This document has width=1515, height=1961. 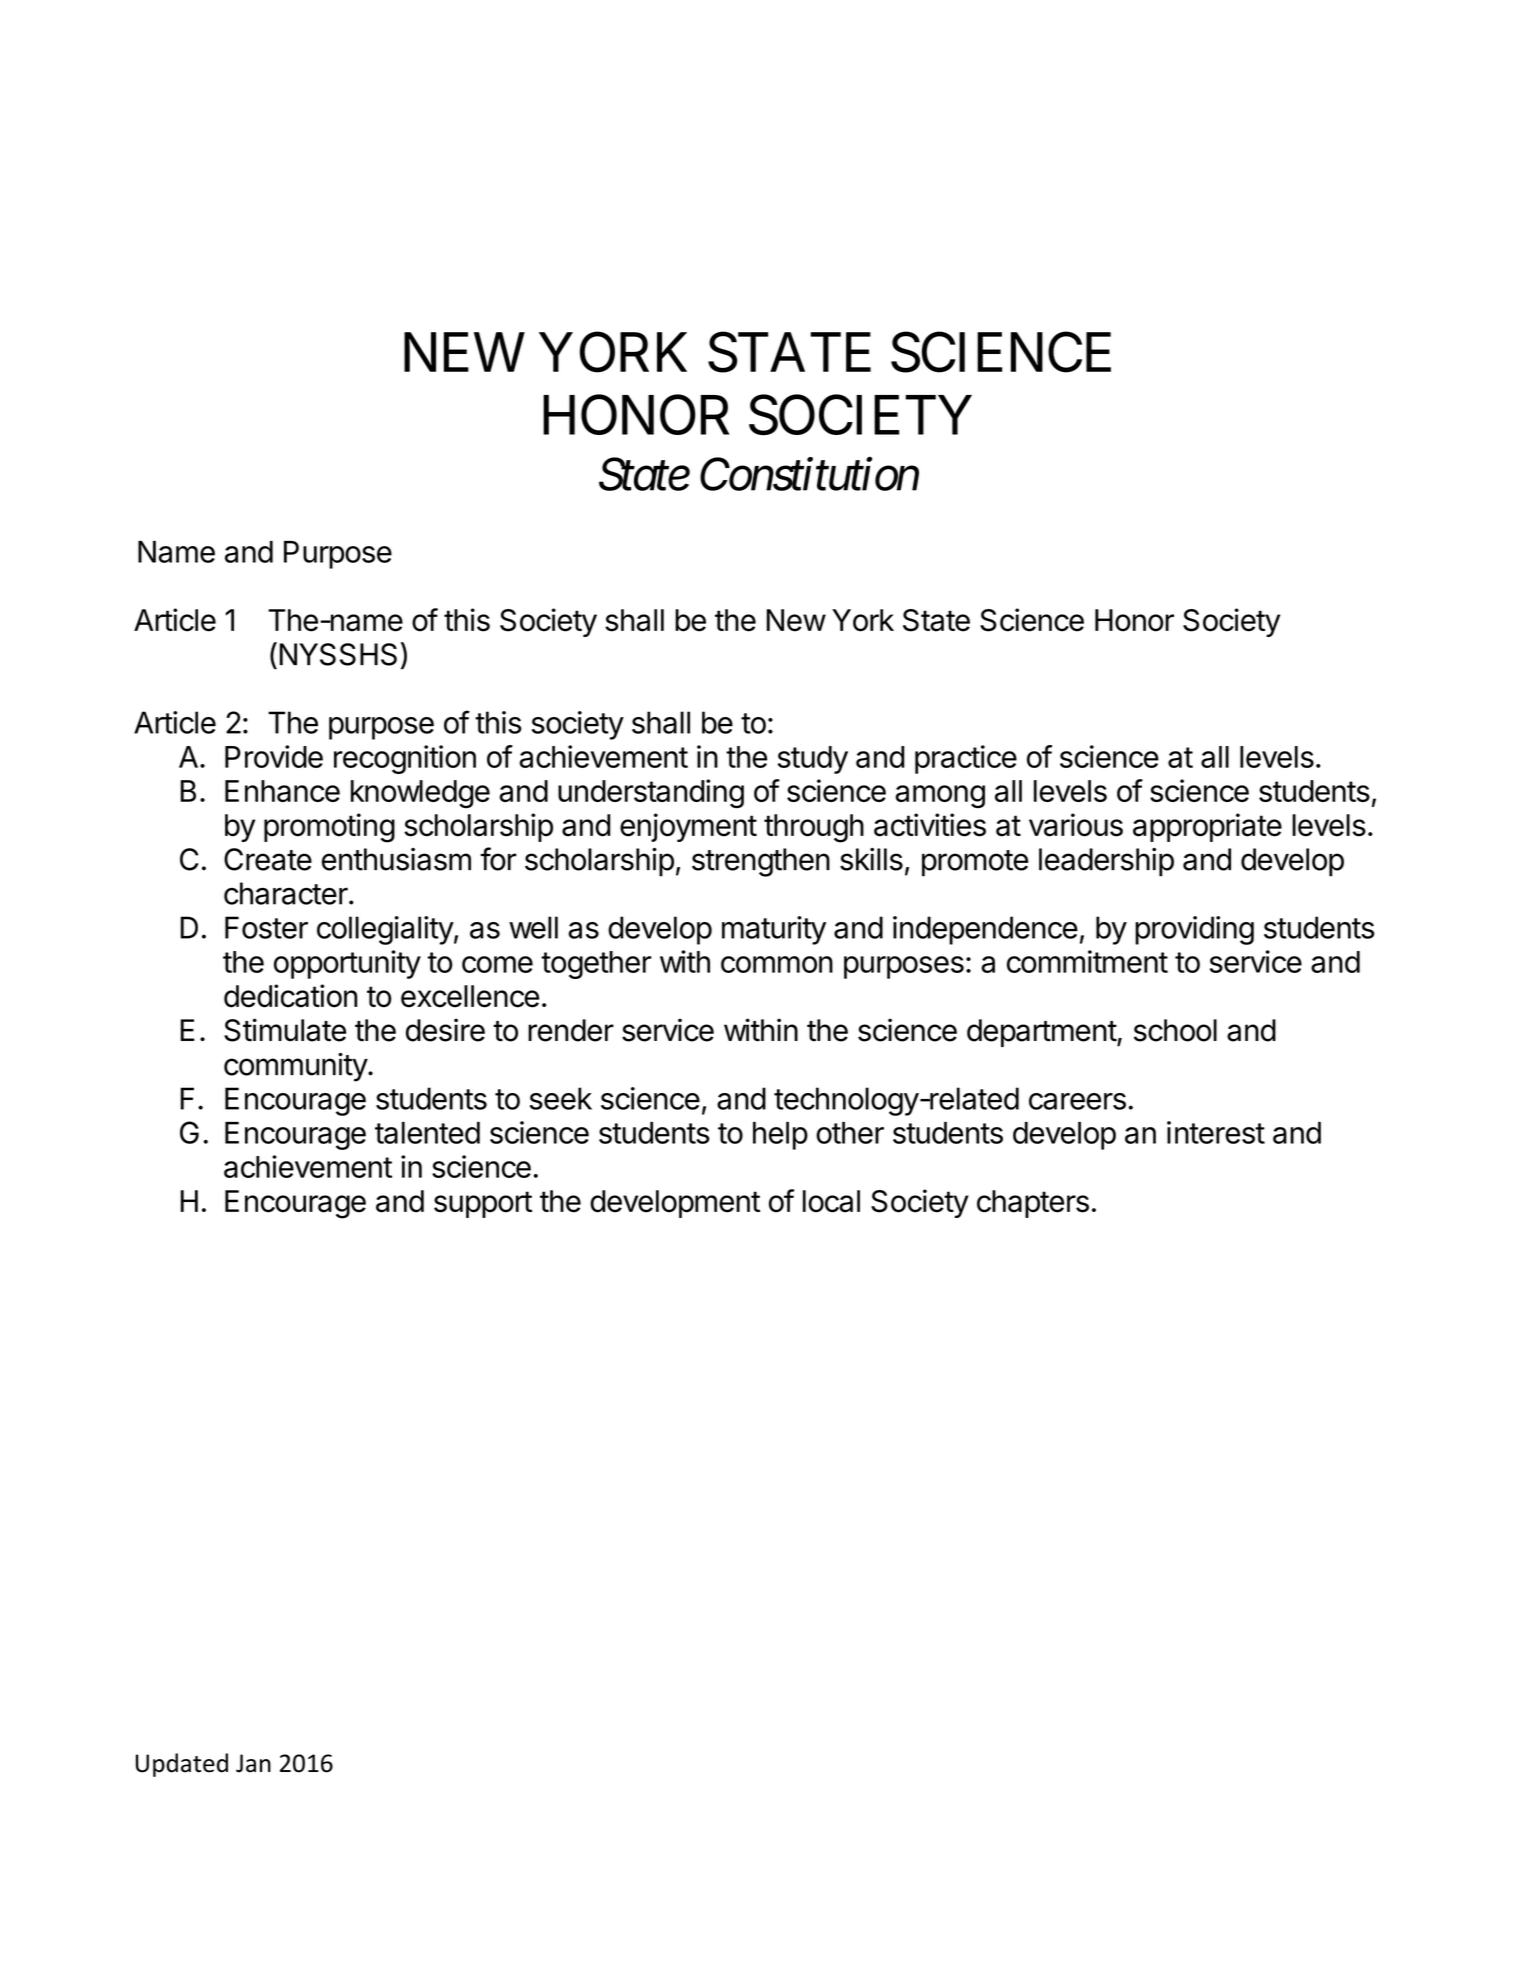 I want to click on help, so click(x=780, y=1136).
